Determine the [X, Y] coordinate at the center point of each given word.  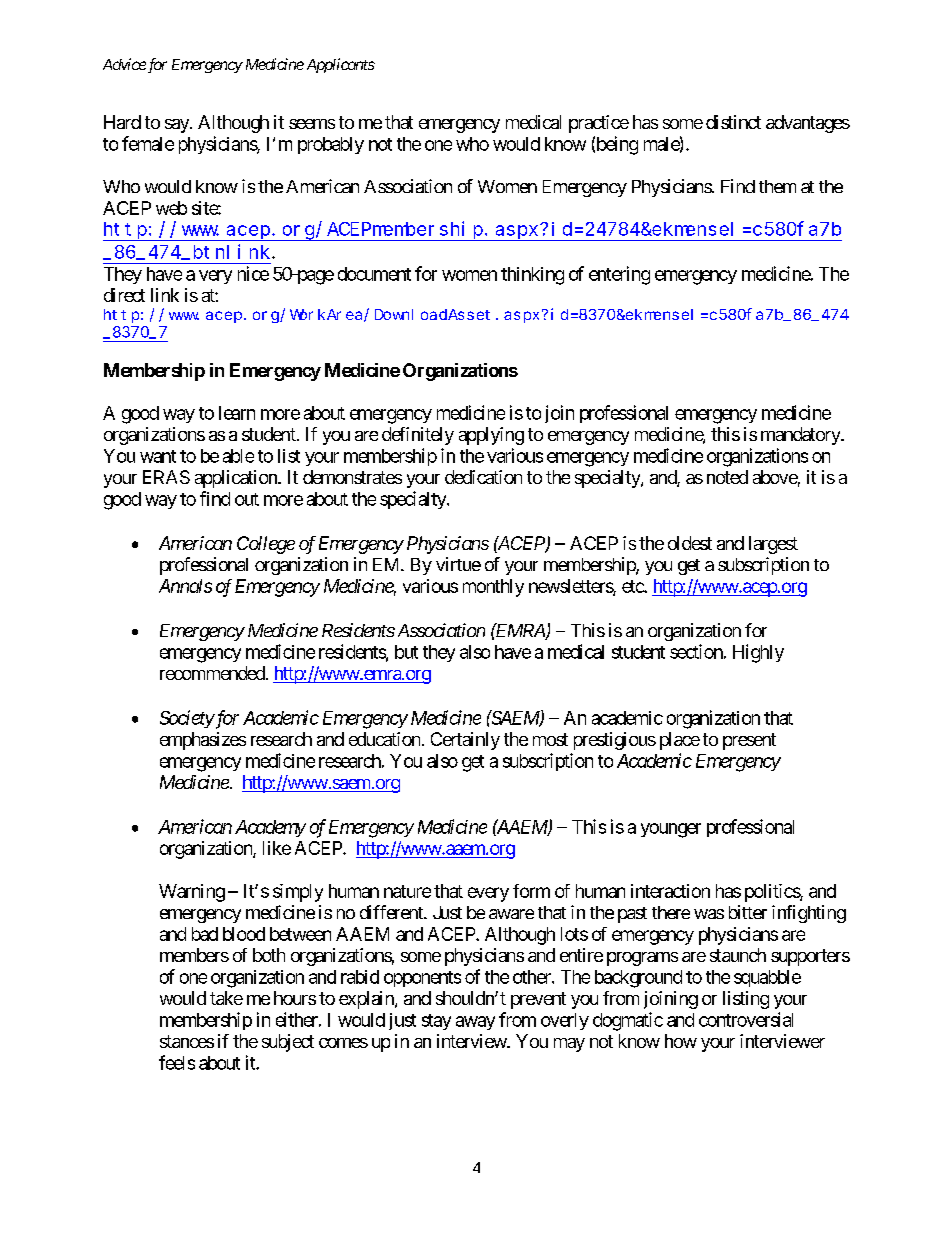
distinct [733, 122]
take [226, 998]
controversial [746, 1019]
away [475, 1023]
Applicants [341, 65]
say [178, 126]
